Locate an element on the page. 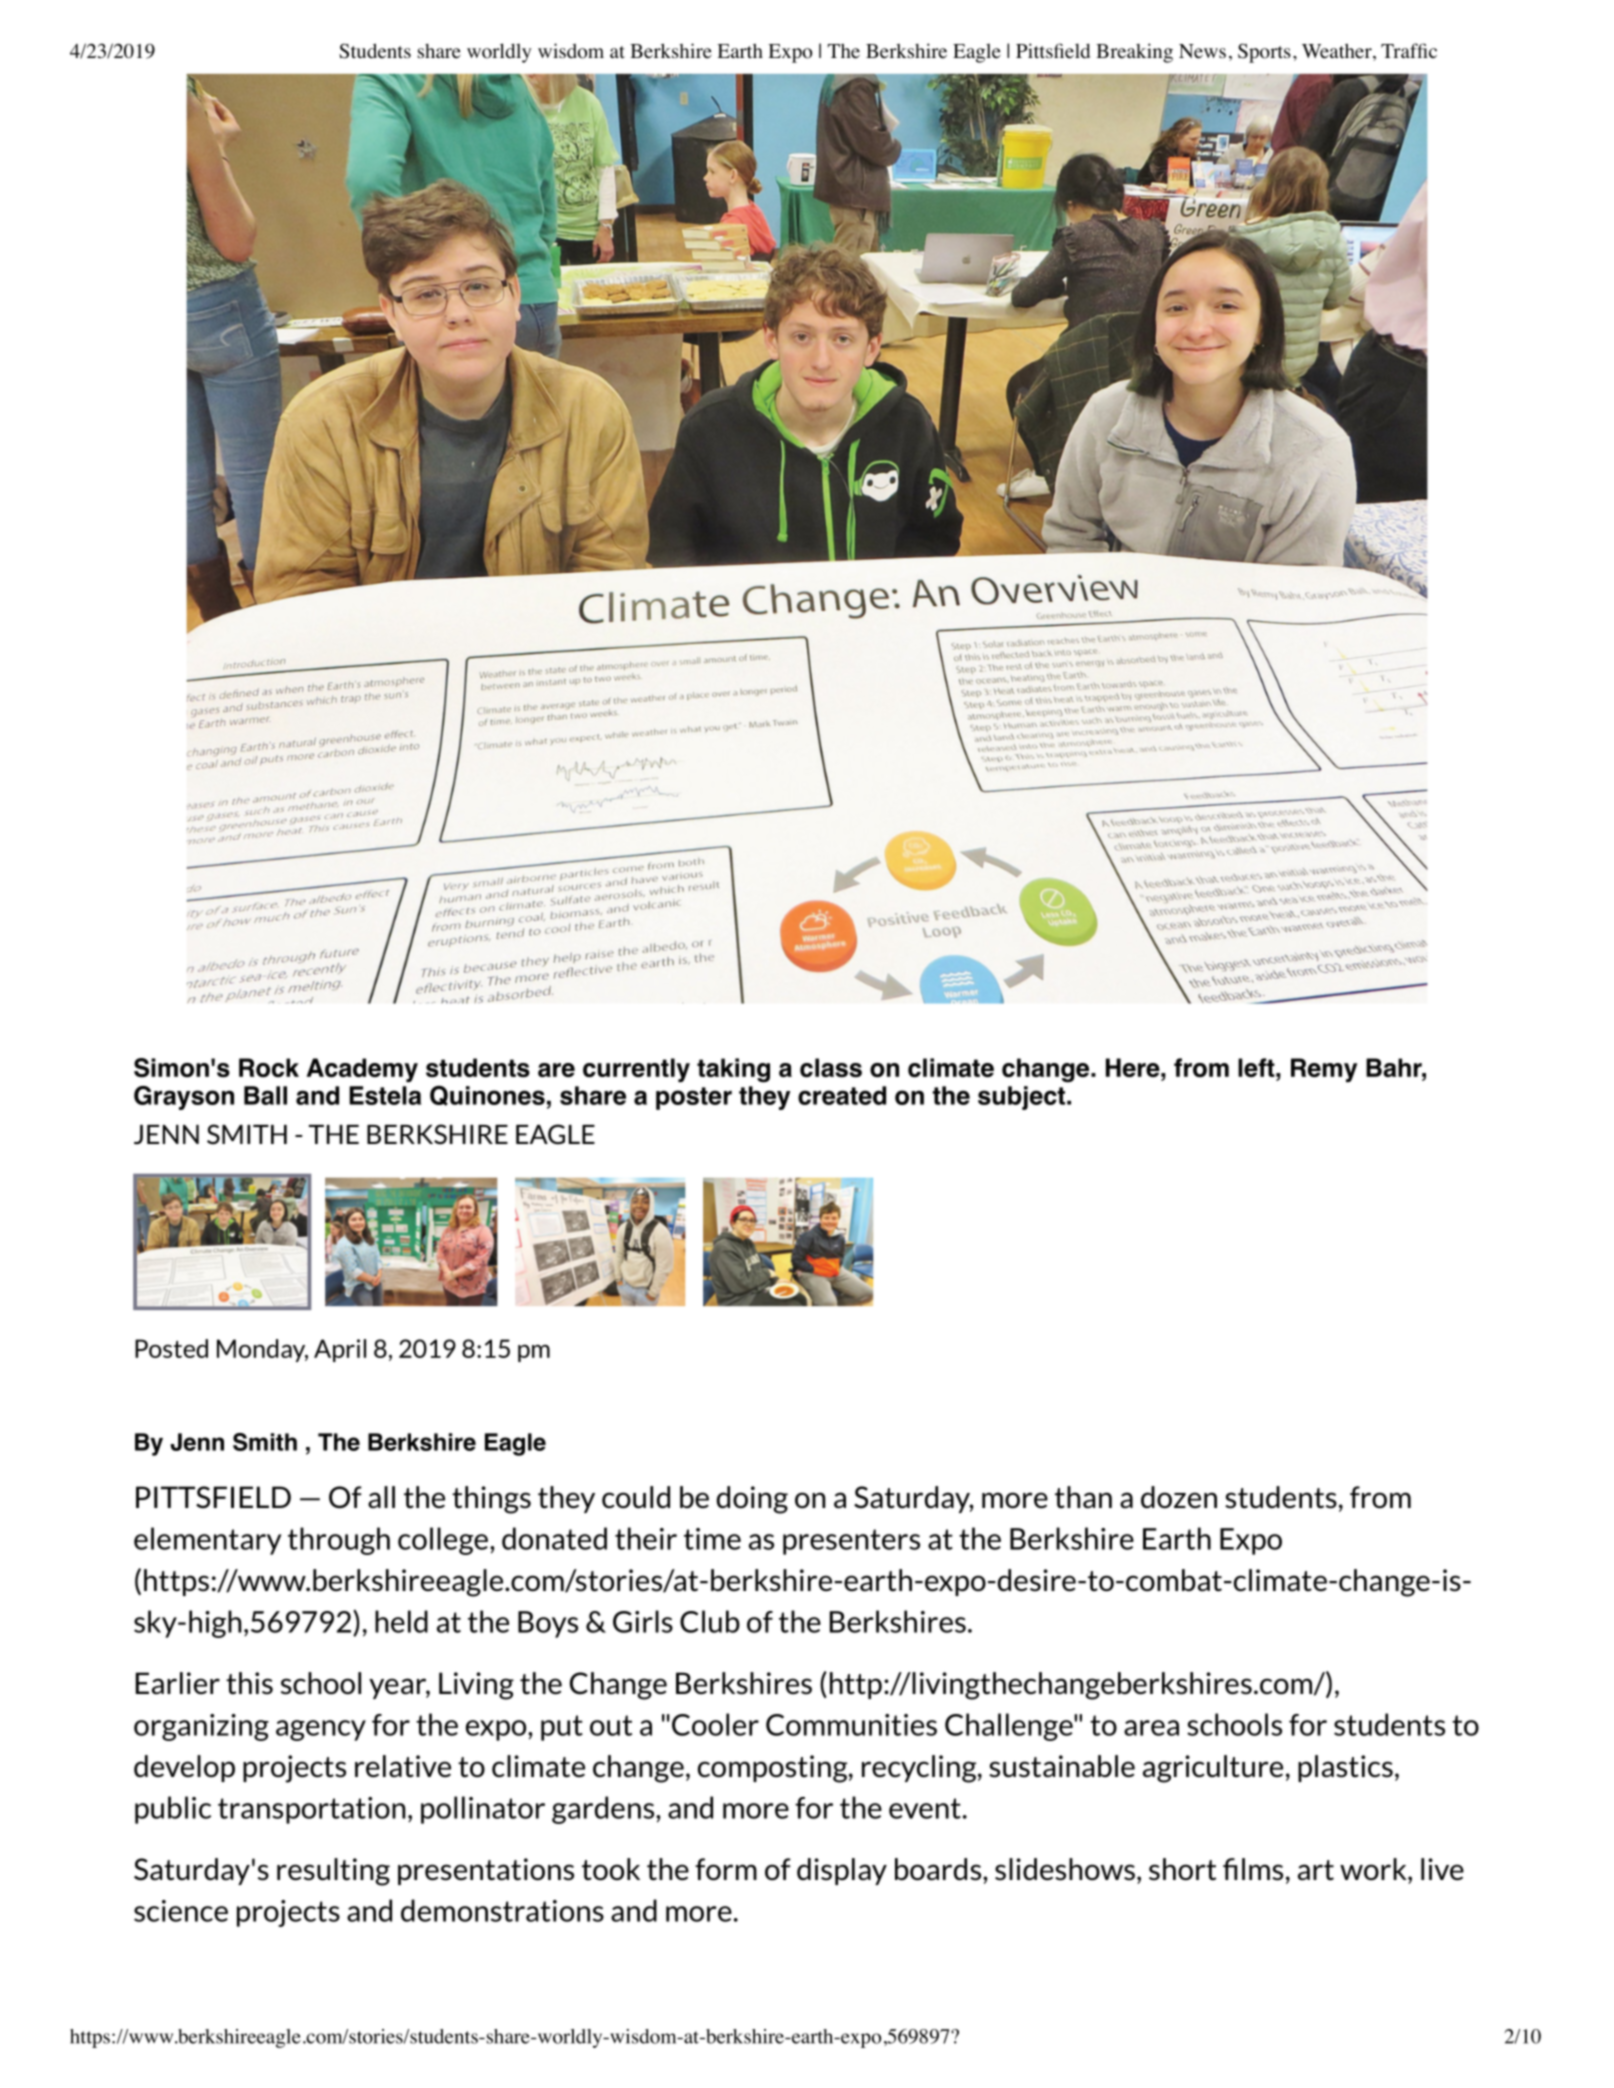  display is located at coordinates (842, 1871).
